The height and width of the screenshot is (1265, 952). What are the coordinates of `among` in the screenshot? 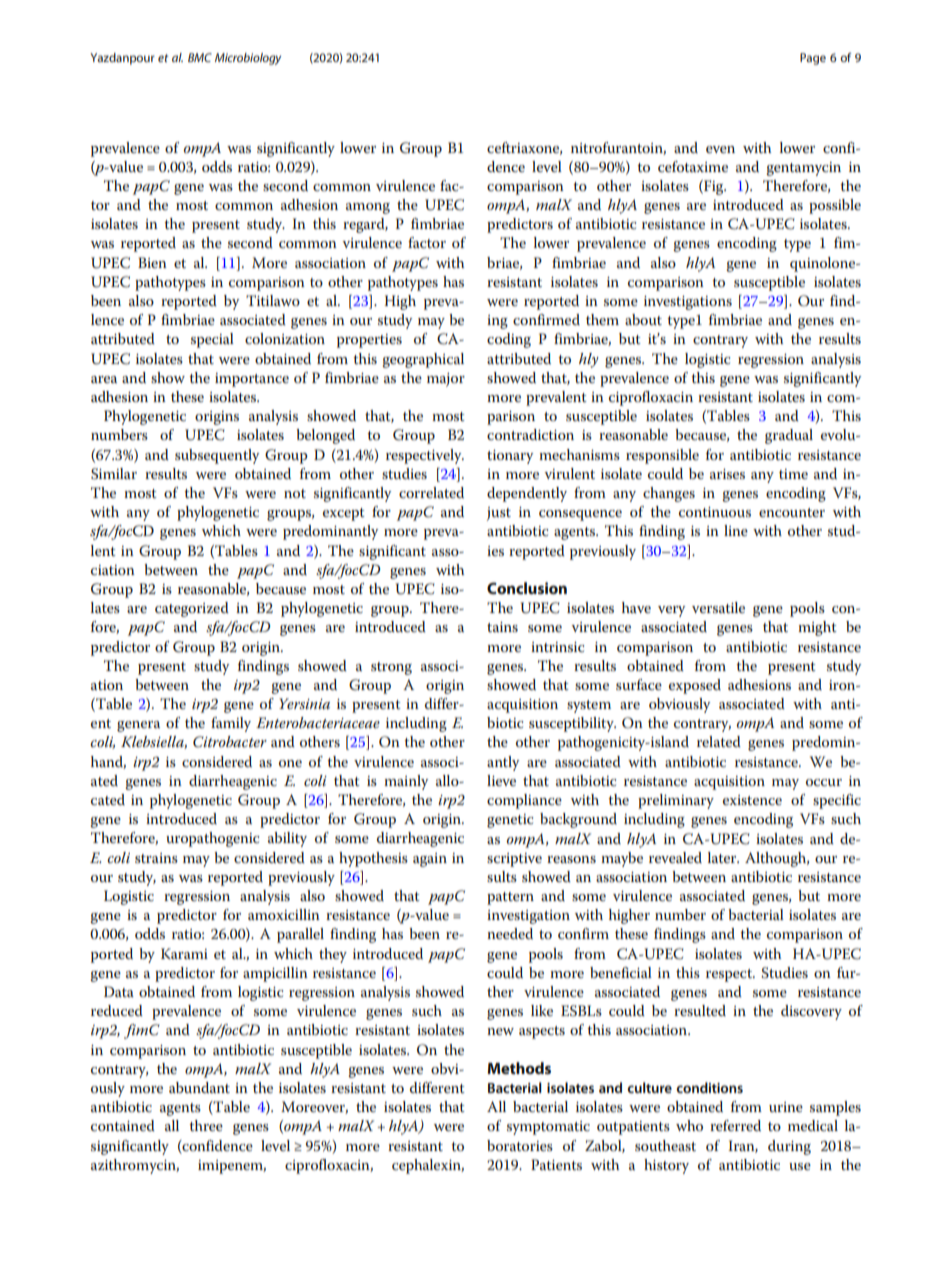 It's located at (368, 208).
